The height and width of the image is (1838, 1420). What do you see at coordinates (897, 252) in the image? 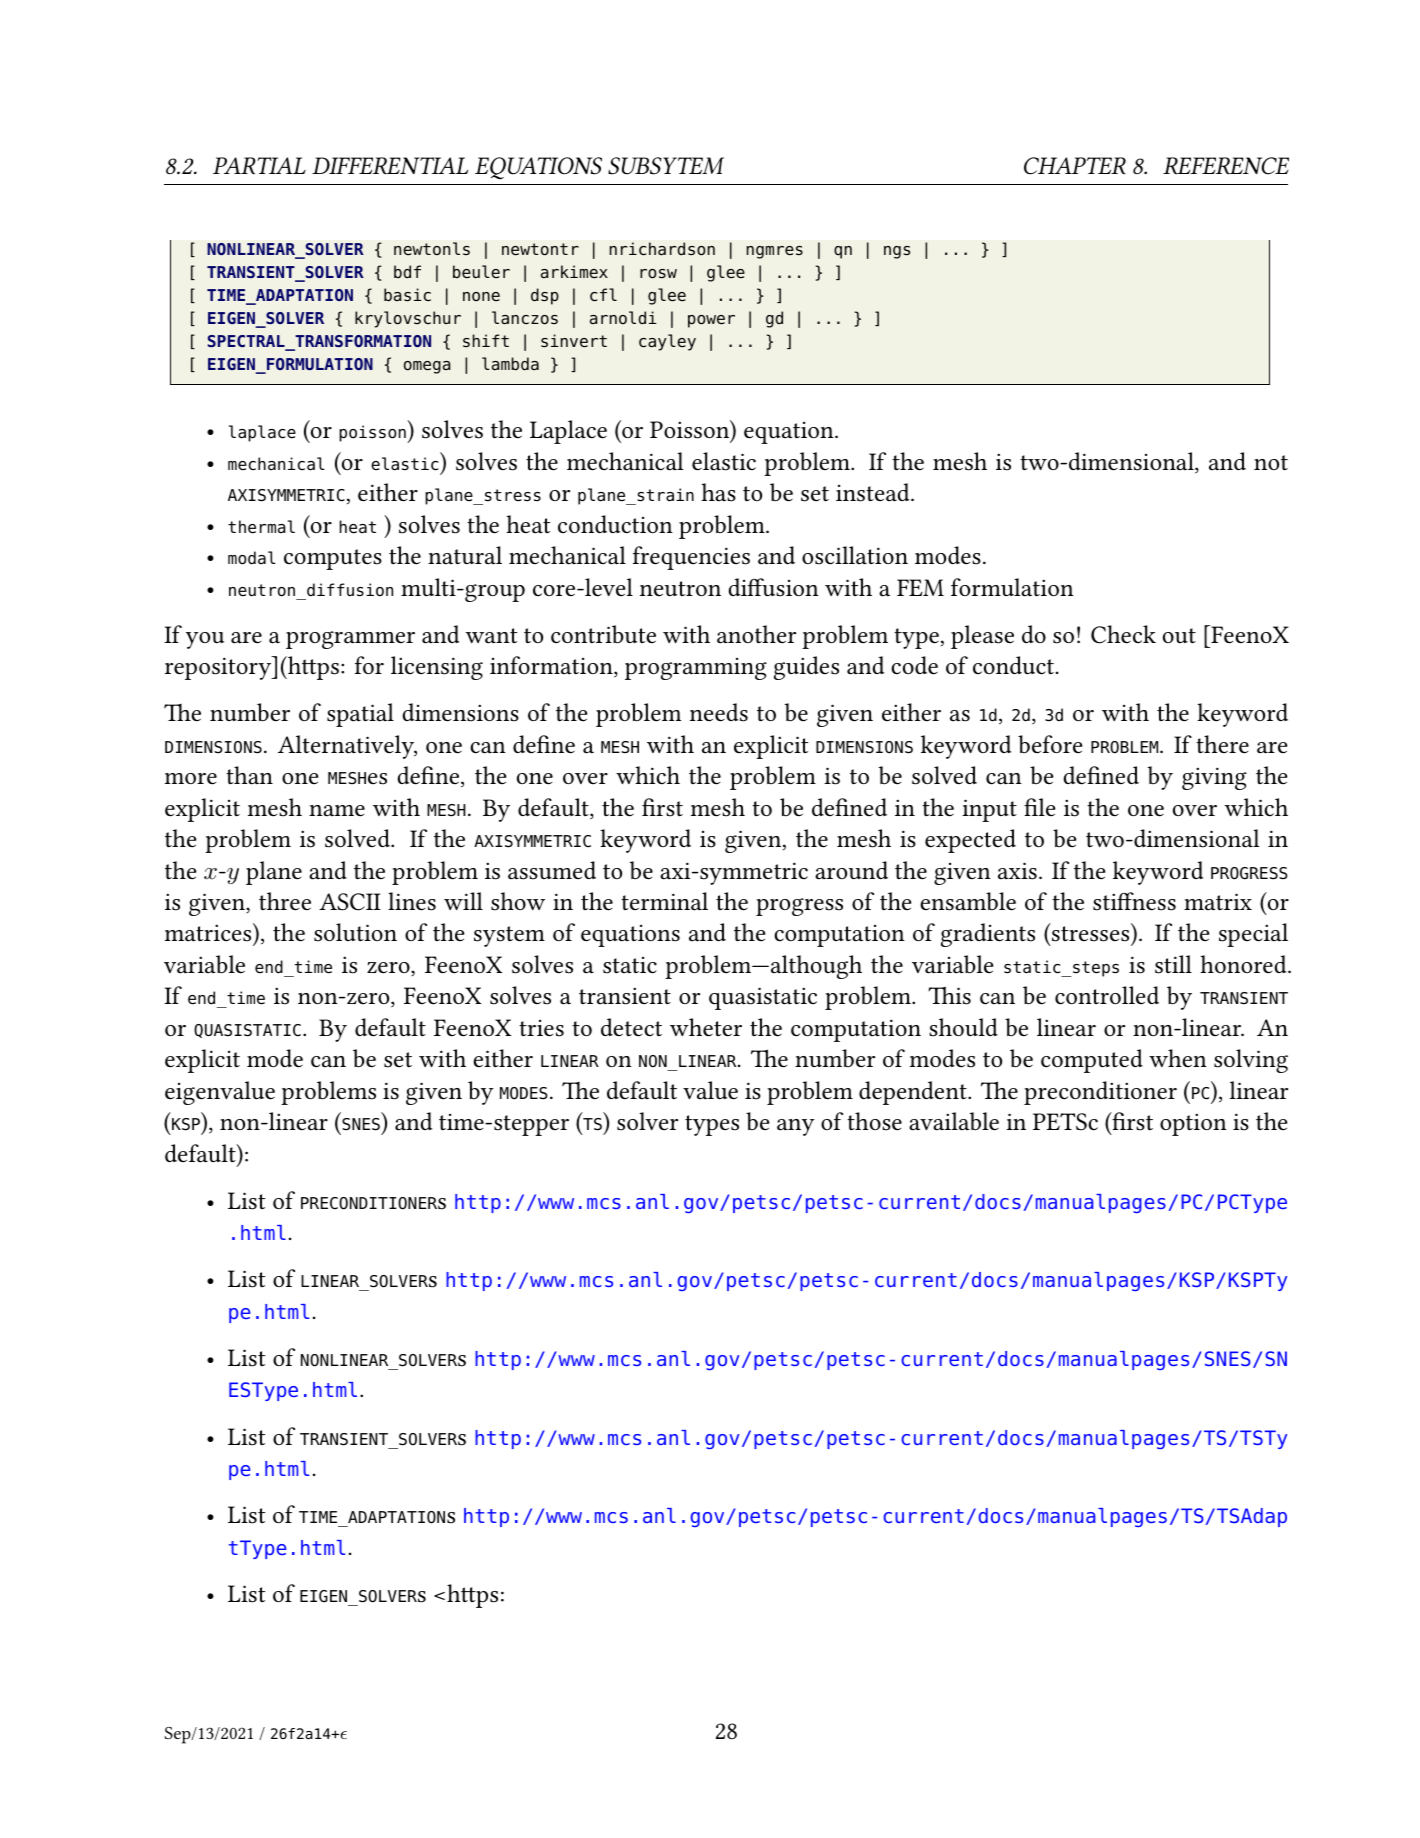
I see `ngs` at bounding box center [897, 252].
